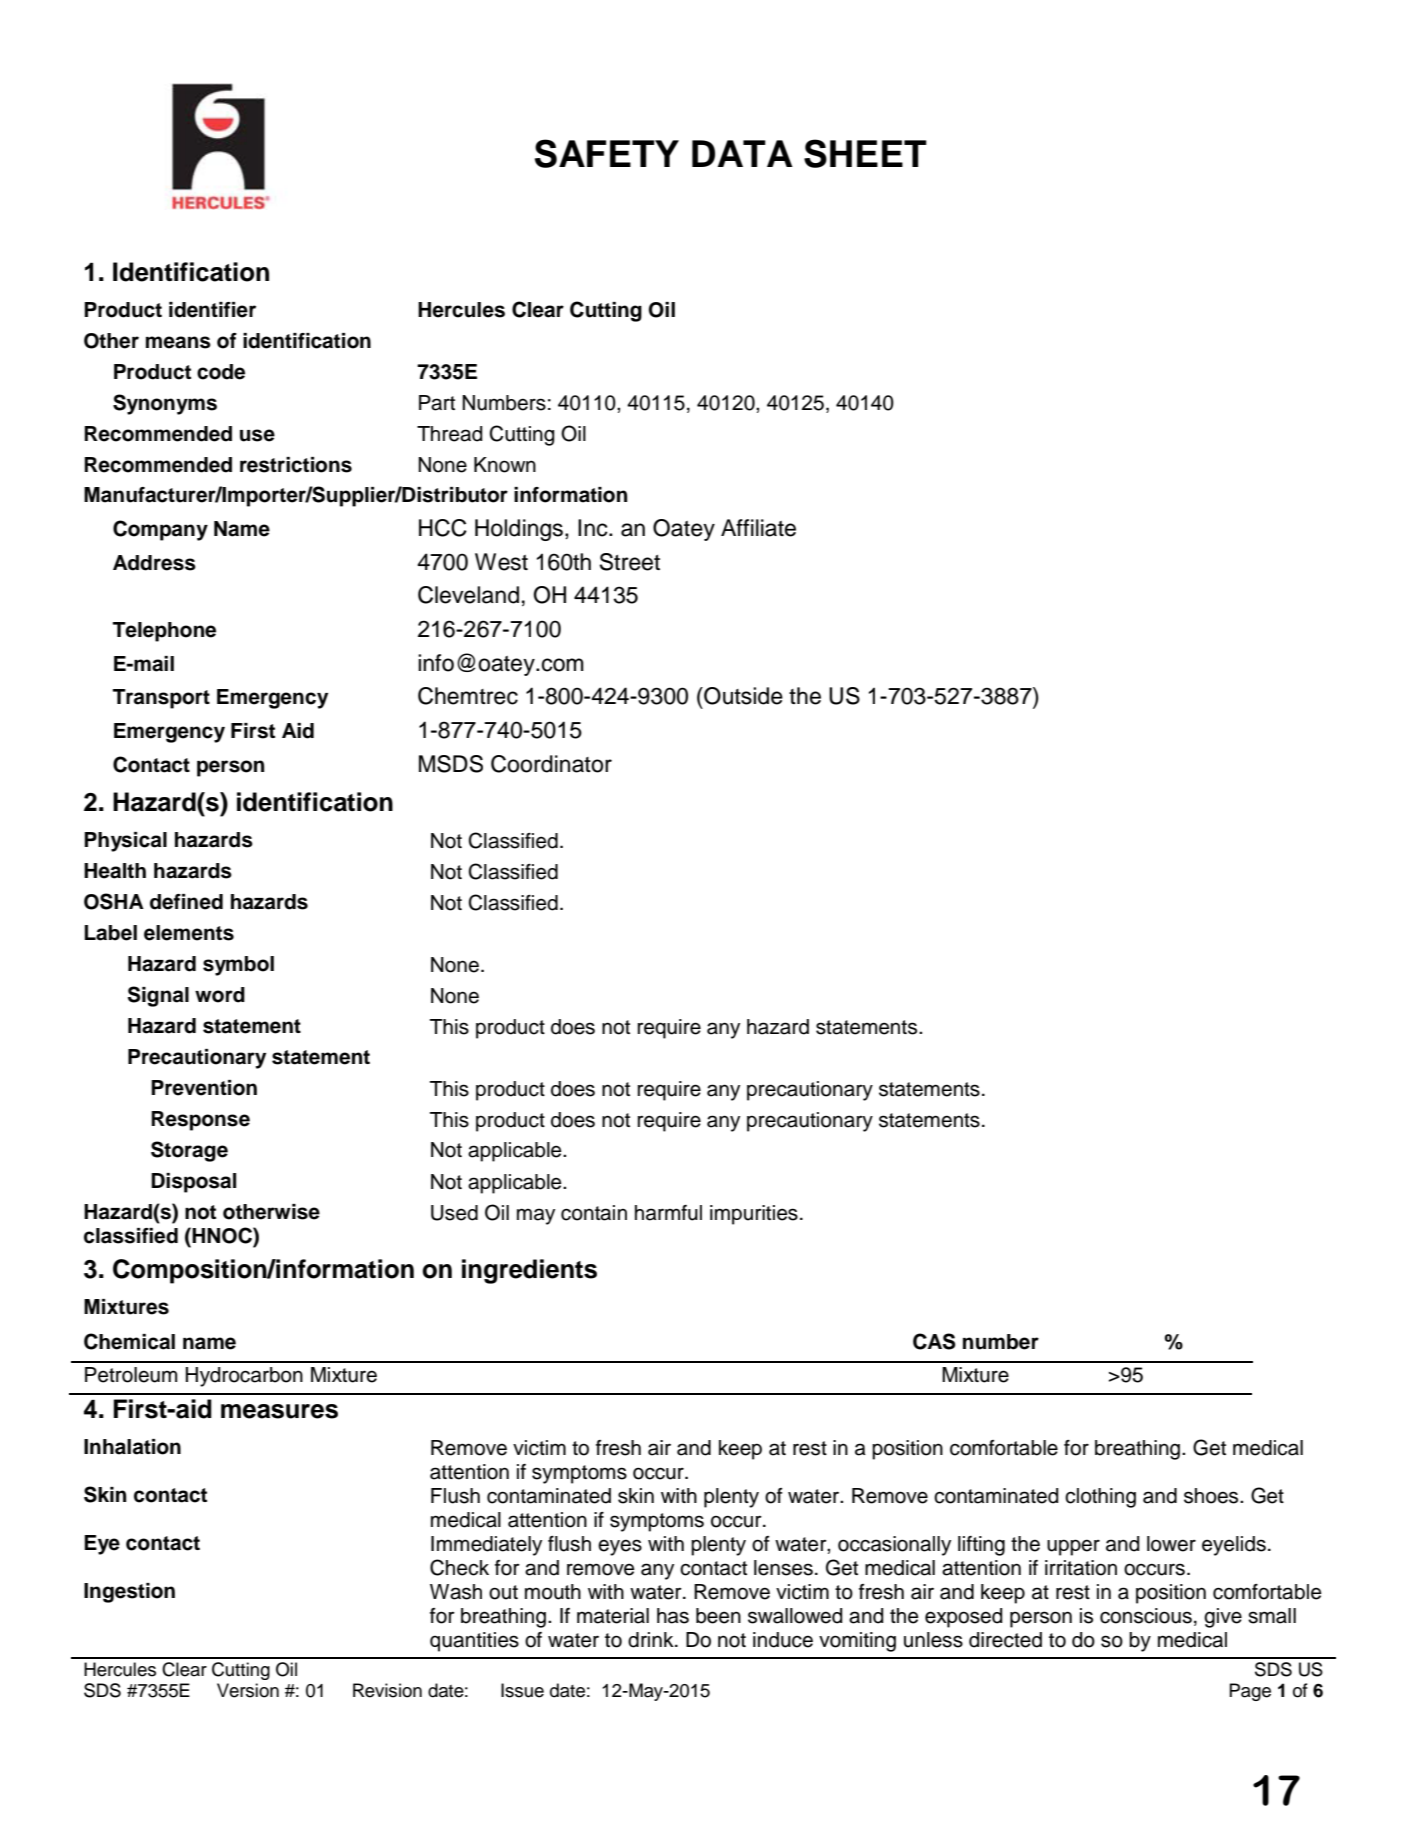 The image size is (1419, 1837). Describe the element at coordinates (742, 696) in the document. I see `Outside` at that location.
